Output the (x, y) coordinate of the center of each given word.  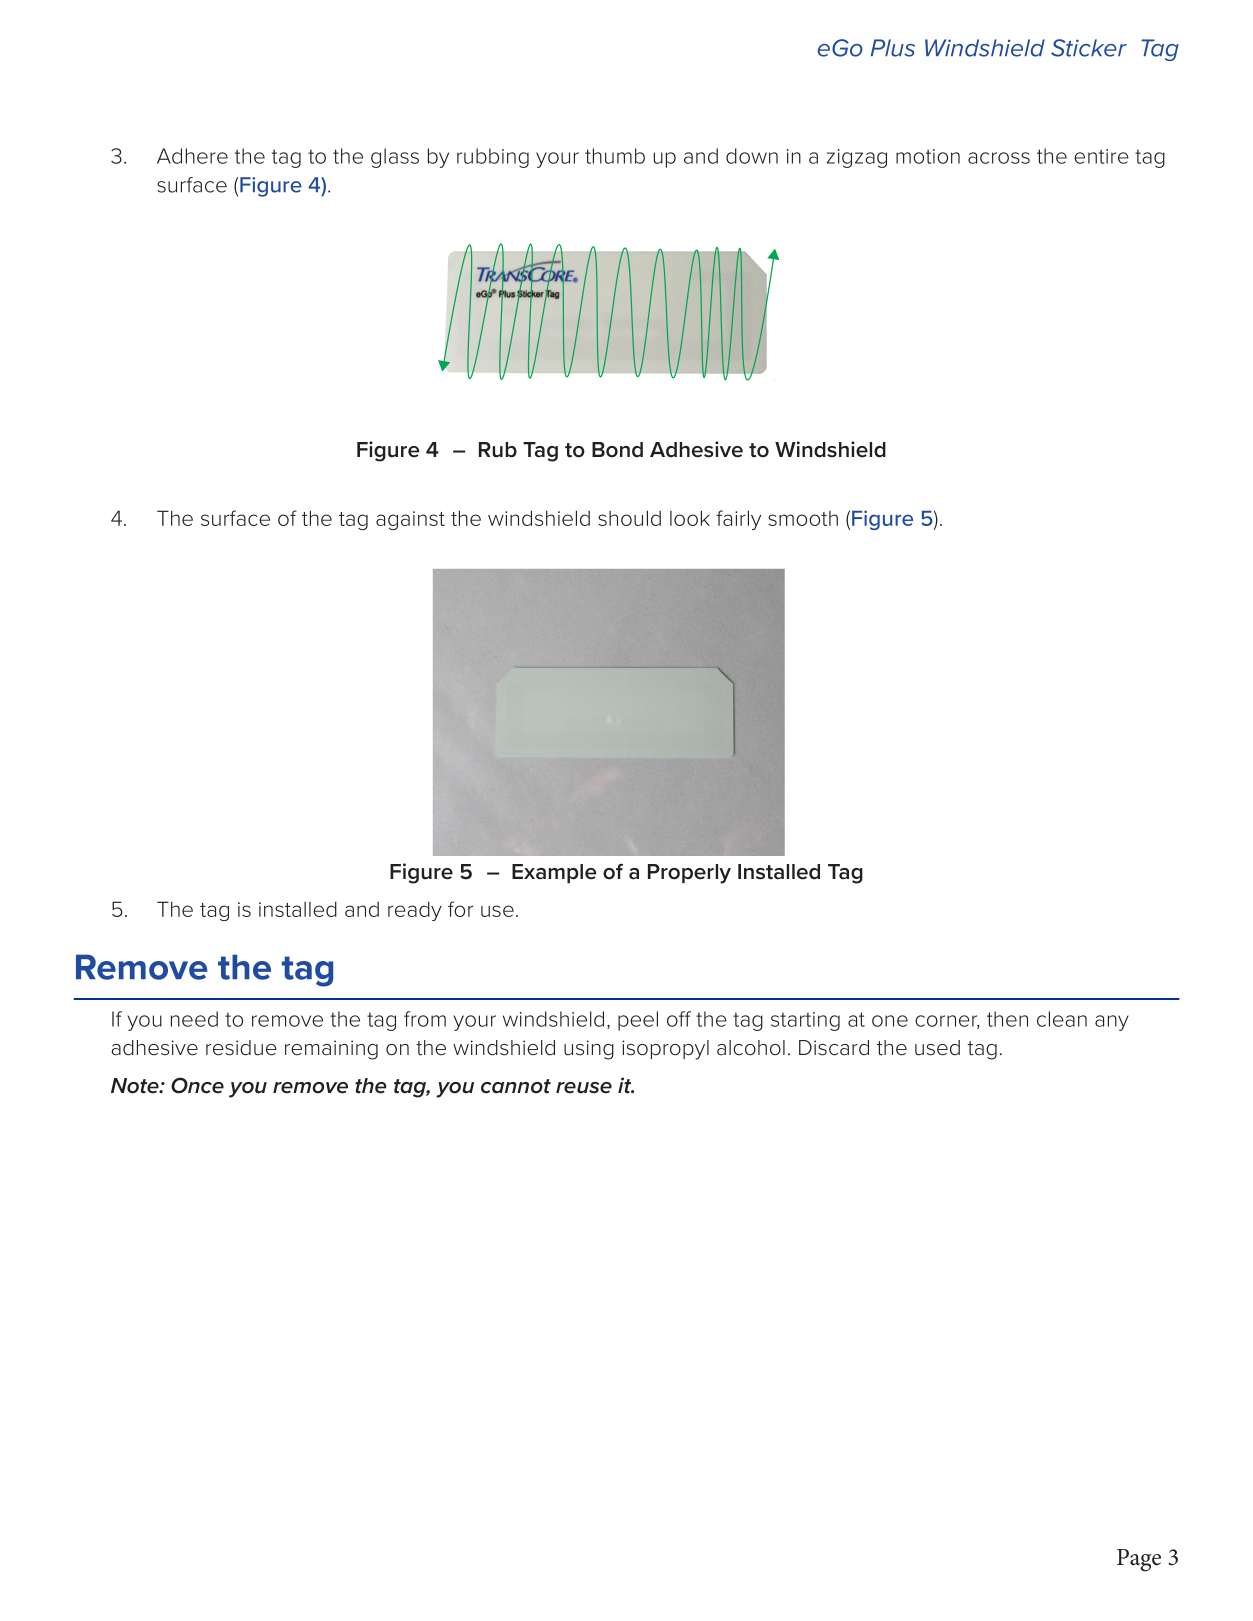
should (629, 518)
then (1007, 1019)
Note (136, 1086)
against (410, 520)
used (937, 1048)
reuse (584, 1088)
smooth (803, 518)
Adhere (192, 156)
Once (197, 1085)
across (999, 158)
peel (638, 1021)
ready (415, 911)
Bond (617, 450)
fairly (738, 520)
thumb (615, 156)
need (194, 1019)
